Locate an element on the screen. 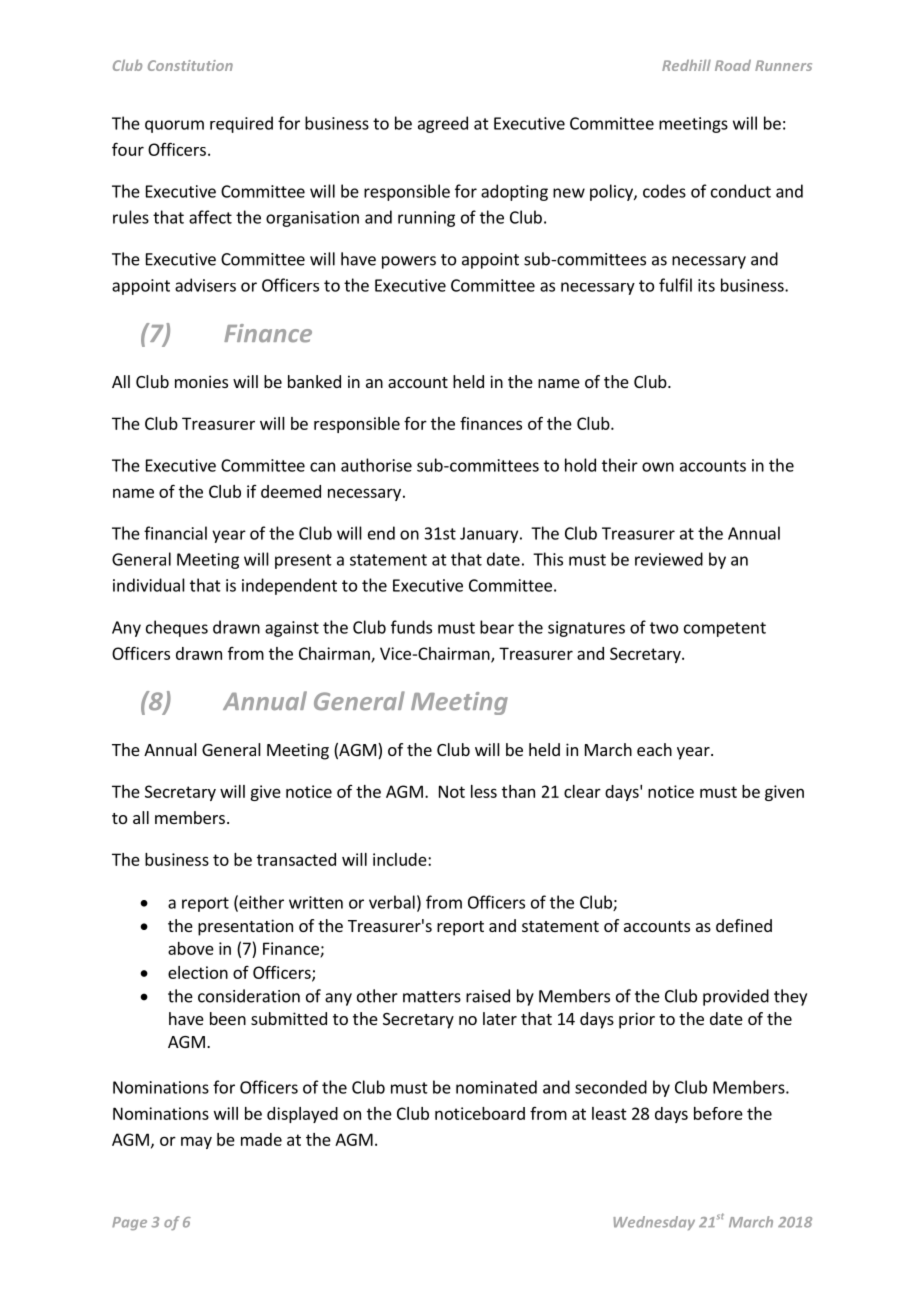 The width and height of the screenshot is (924, 1308). agreed is located at coordinates (443, 124).
